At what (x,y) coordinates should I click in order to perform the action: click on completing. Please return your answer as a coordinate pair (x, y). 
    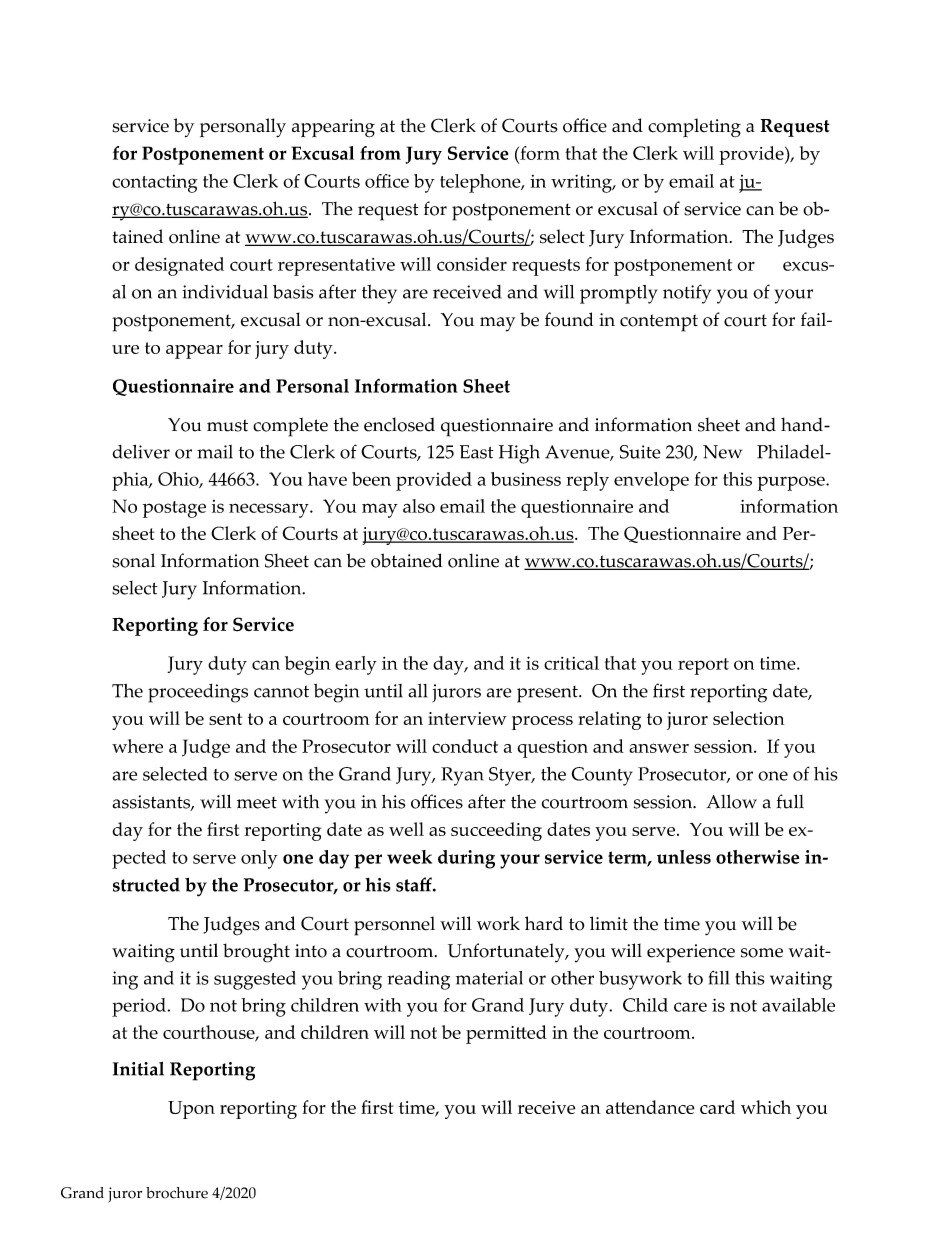
    Looking at the image, I should click on (694, 127).
